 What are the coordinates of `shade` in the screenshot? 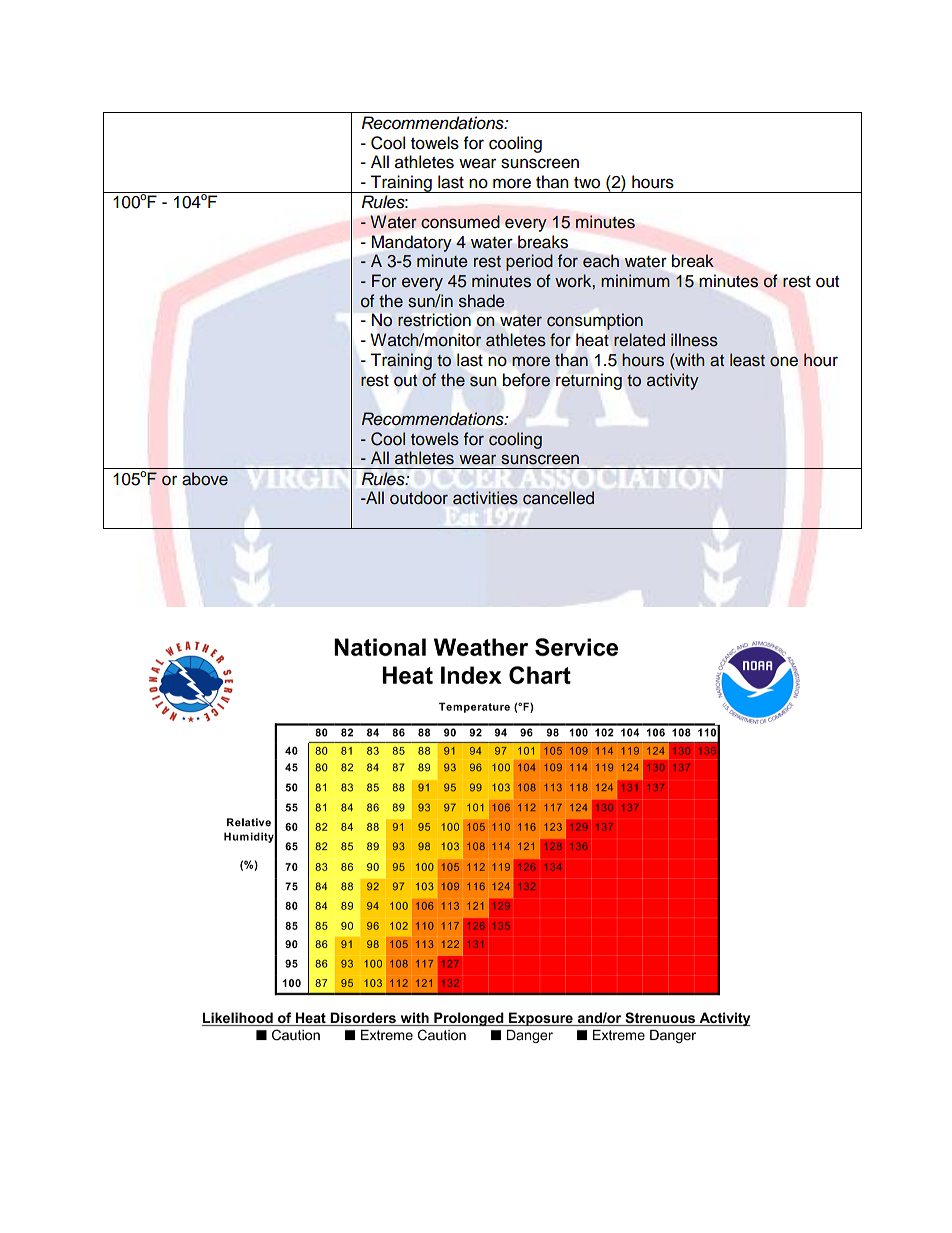 It's located at (482, 301).
